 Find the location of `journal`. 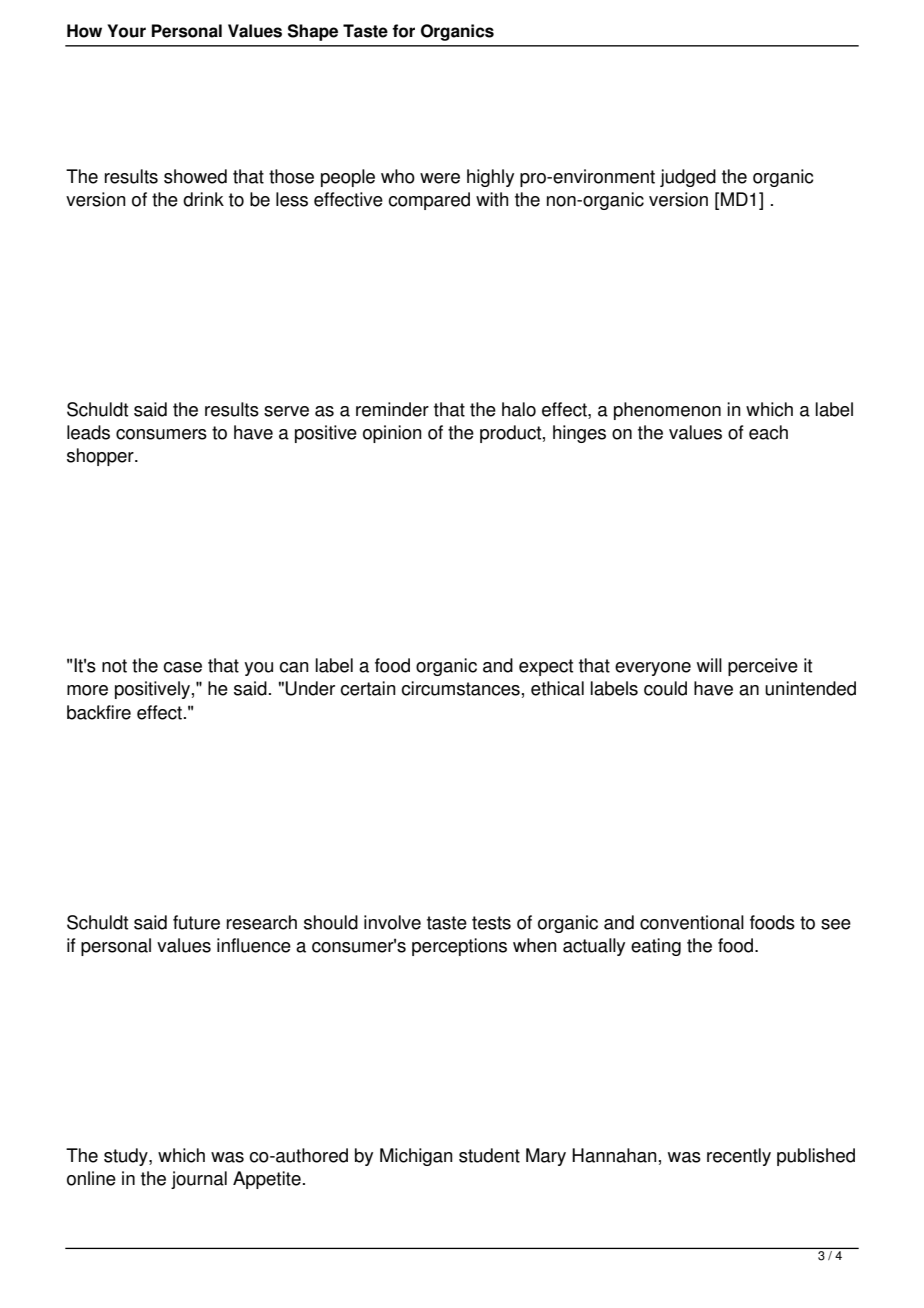

journal is located at coordinates (199, 1180).
